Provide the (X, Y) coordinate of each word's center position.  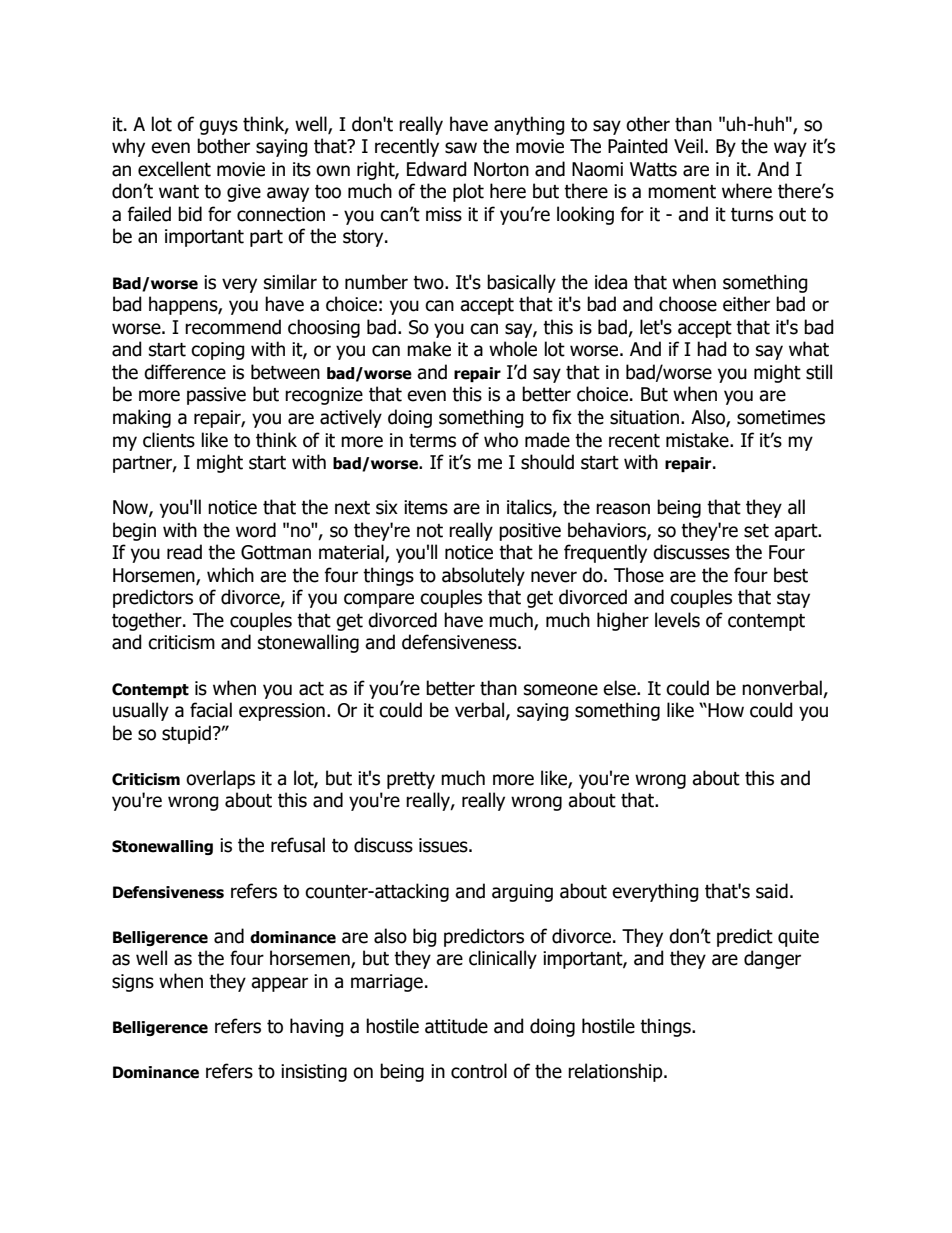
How (725, 710)
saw (461, 148)
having (317, 1027)
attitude (456, 1026)
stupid (186, 734)
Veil (688, 146)
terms (432, 441)
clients (169, 440)
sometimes (781, 417)
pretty (411, 780)
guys (218, 127)
